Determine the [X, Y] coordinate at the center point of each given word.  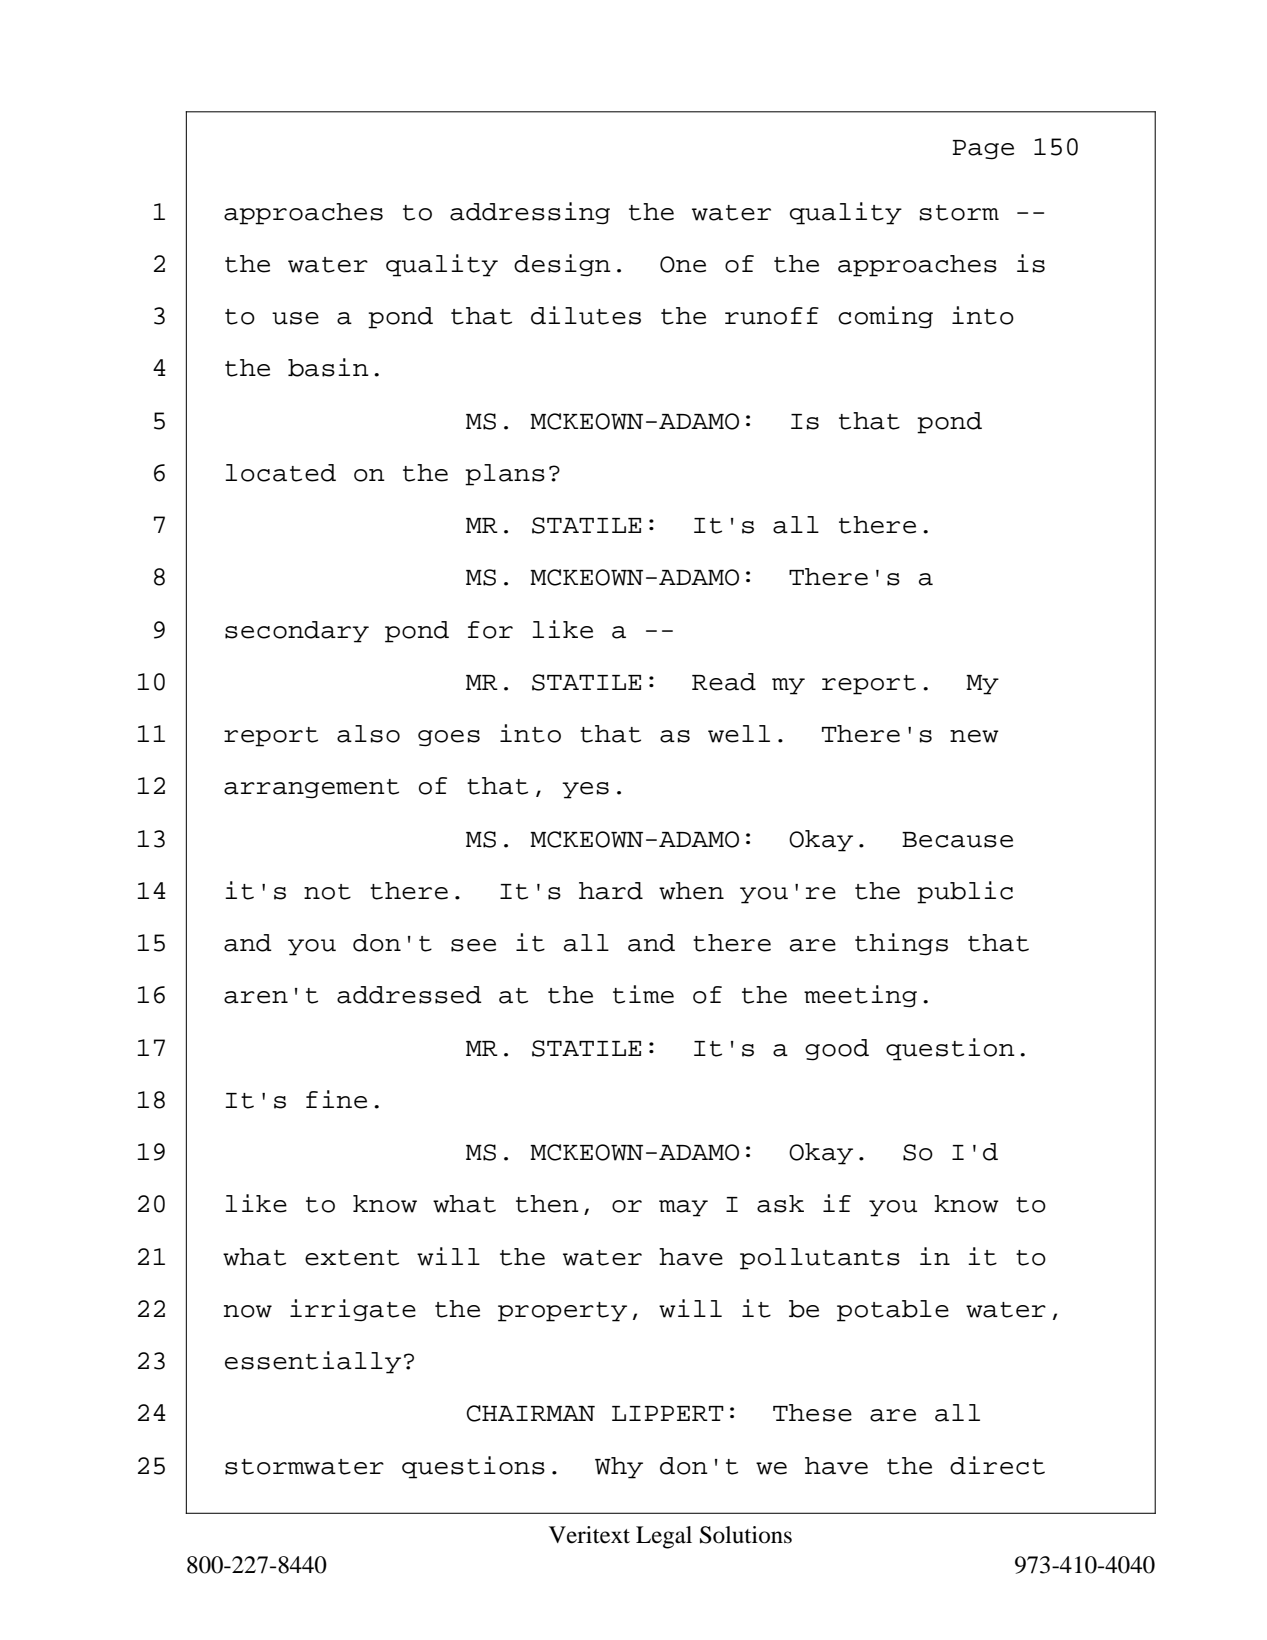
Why [619, 1468]
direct [997, 1465]
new [974, 736]
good [837, 1050]
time [643, 994]
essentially [313, 1362]
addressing [530, 213]
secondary [297, 632]
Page [983, 150]
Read [724, 682]
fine [336, 1099]
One [683, 264]
